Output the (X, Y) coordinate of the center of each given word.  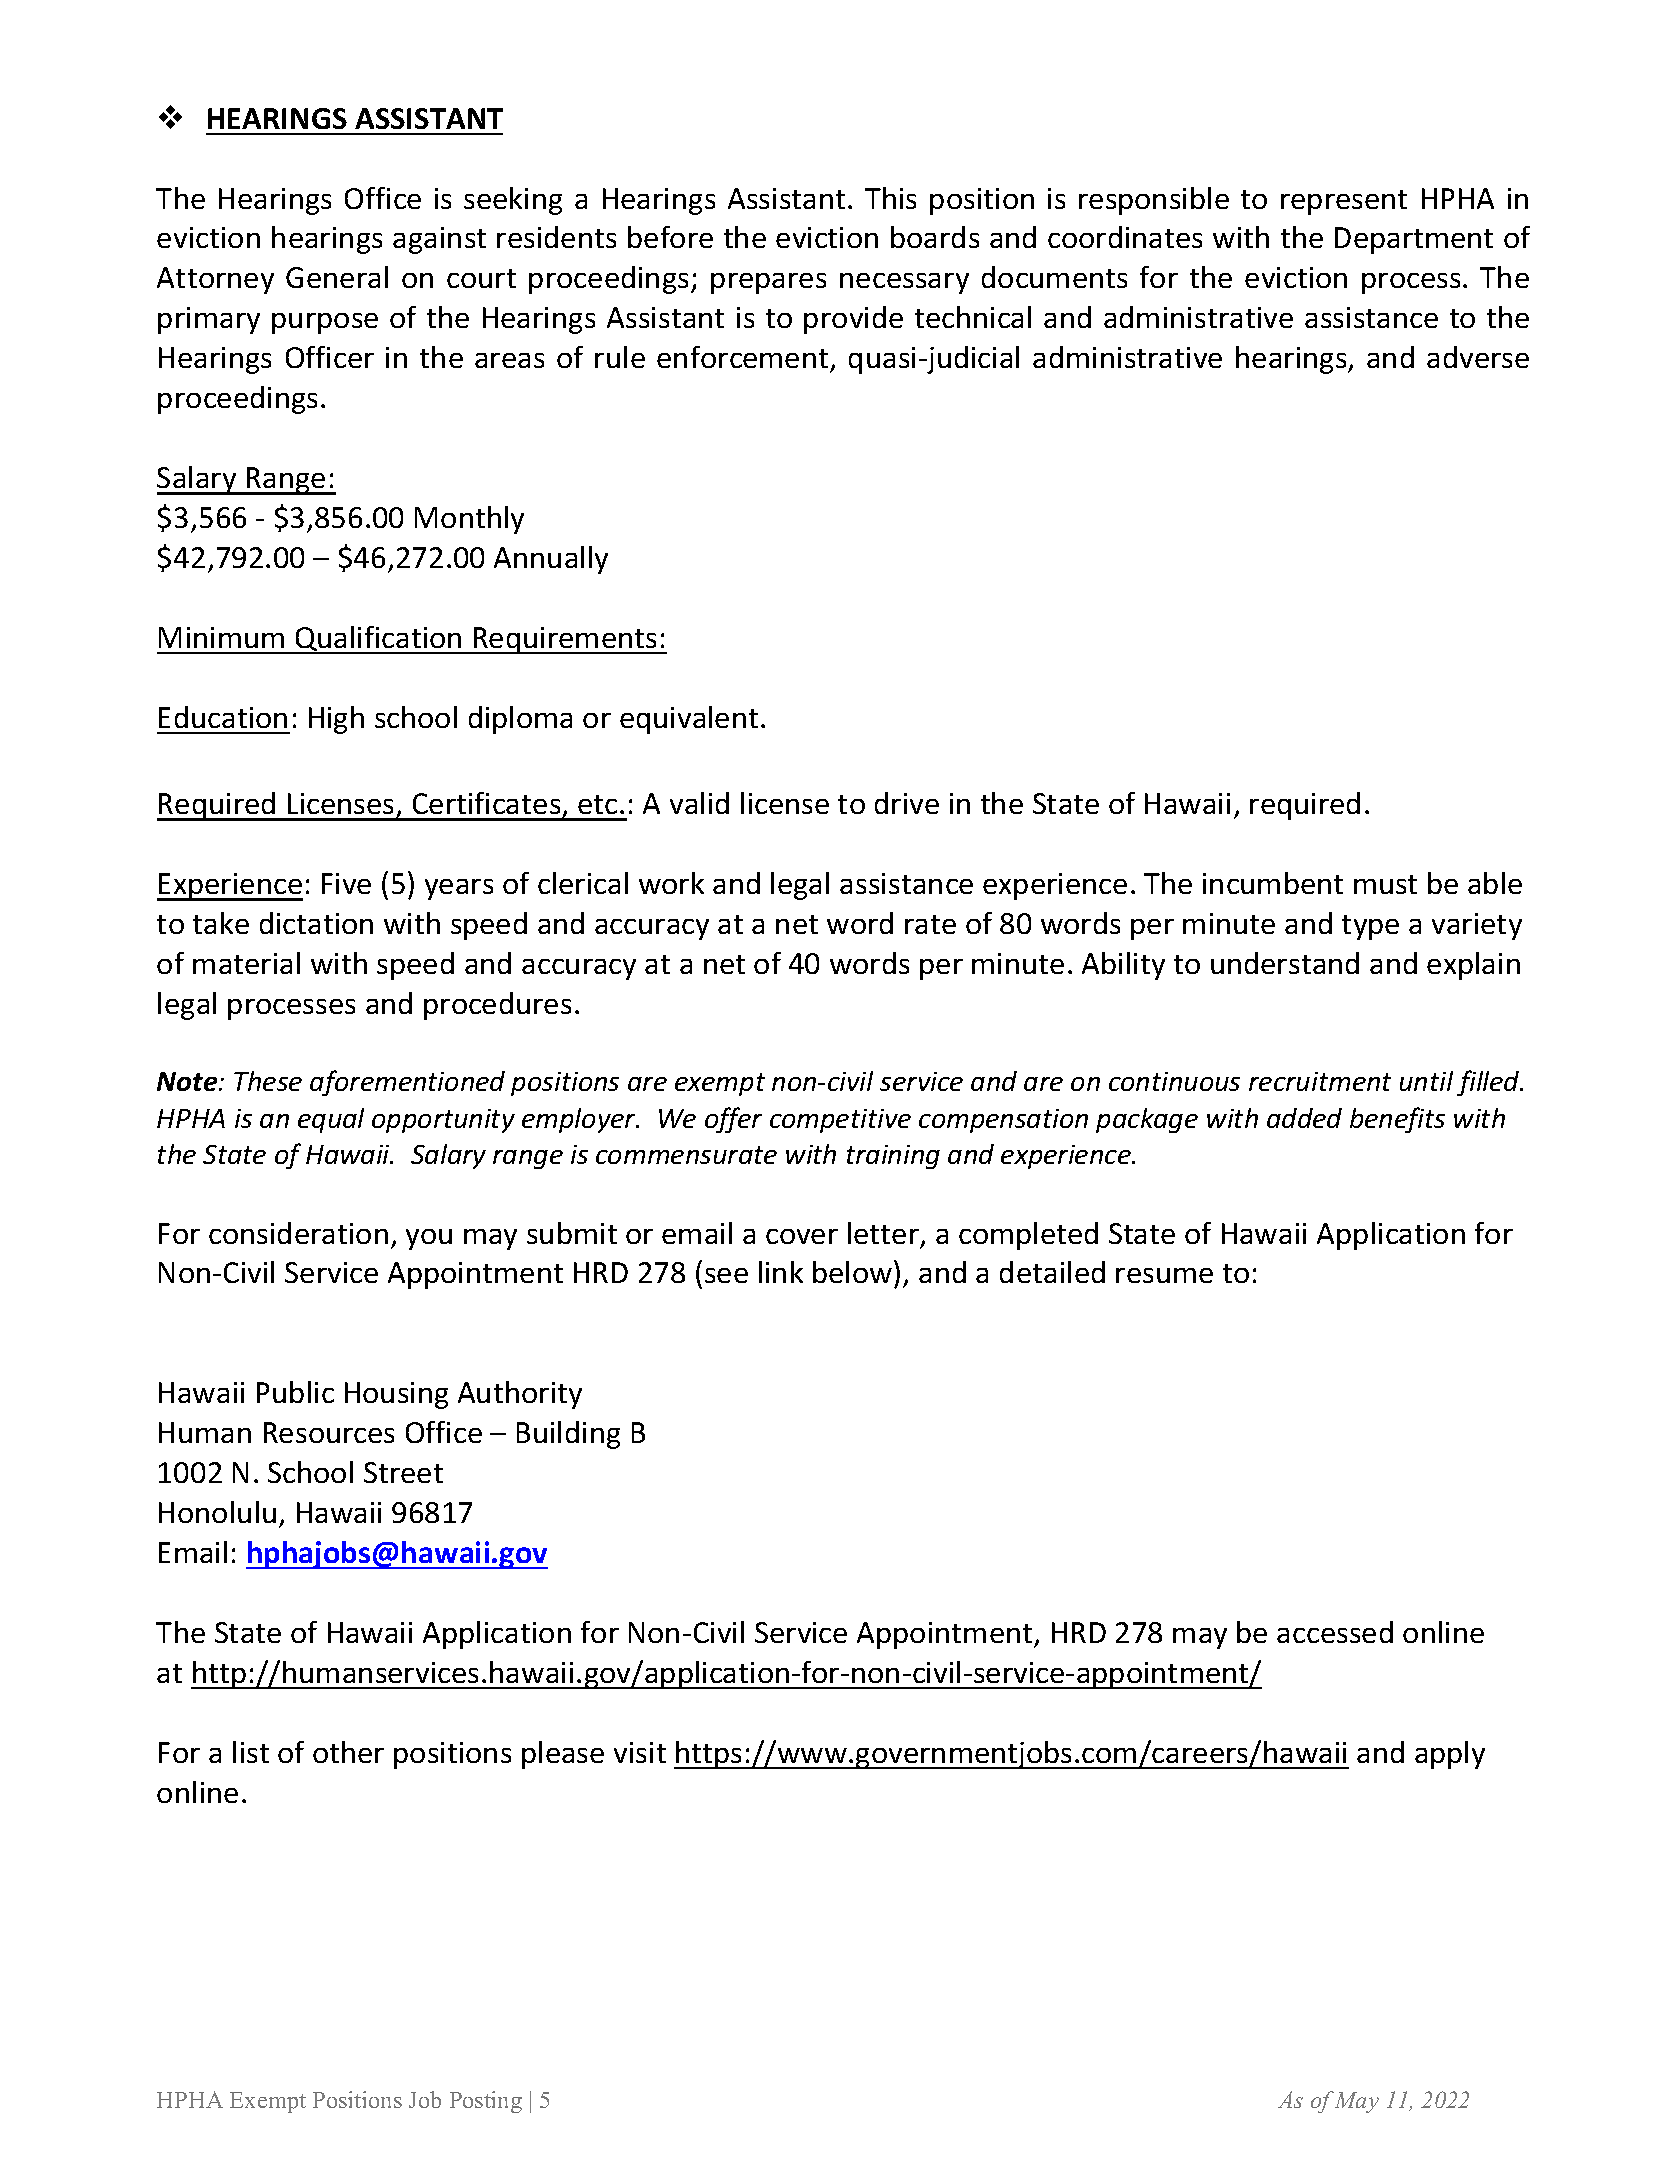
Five (346, 883)
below (852, 1272)
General (337, 277)
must (1385, 884)
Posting (486, 2102)
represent (1344, 202)
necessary (904, 283)
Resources (329, 1432)
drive (907, 803)
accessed (1335, 1632)
